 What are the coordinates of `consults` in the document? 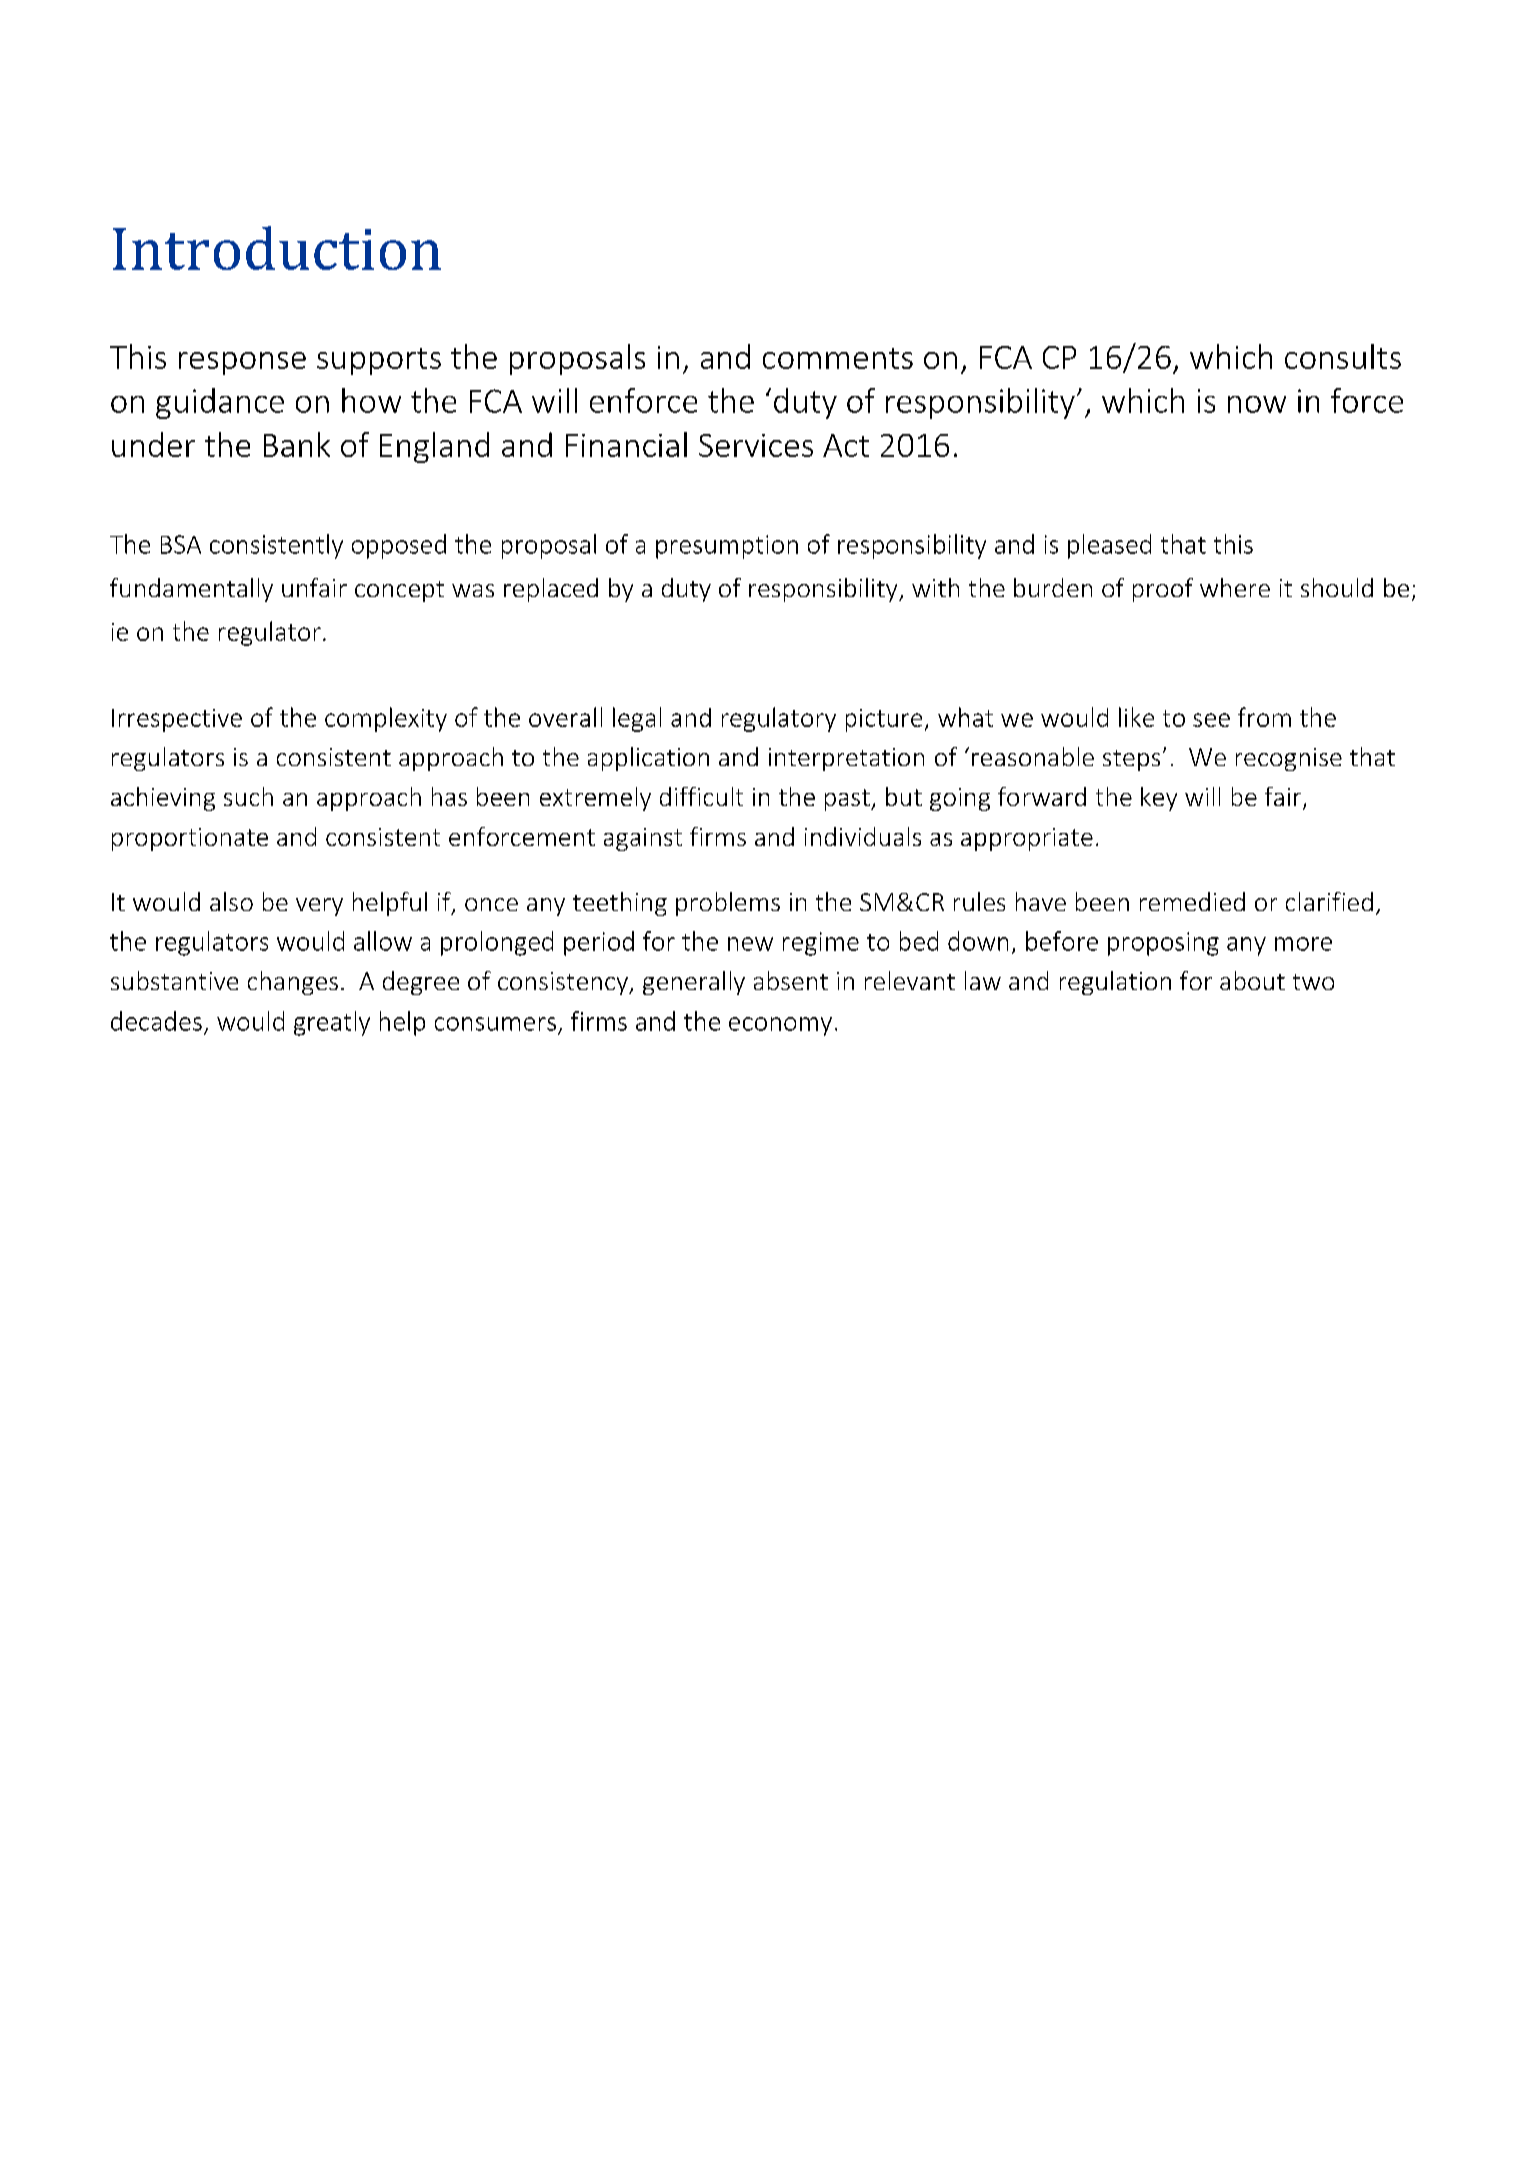 It's located at (1343, 356).
